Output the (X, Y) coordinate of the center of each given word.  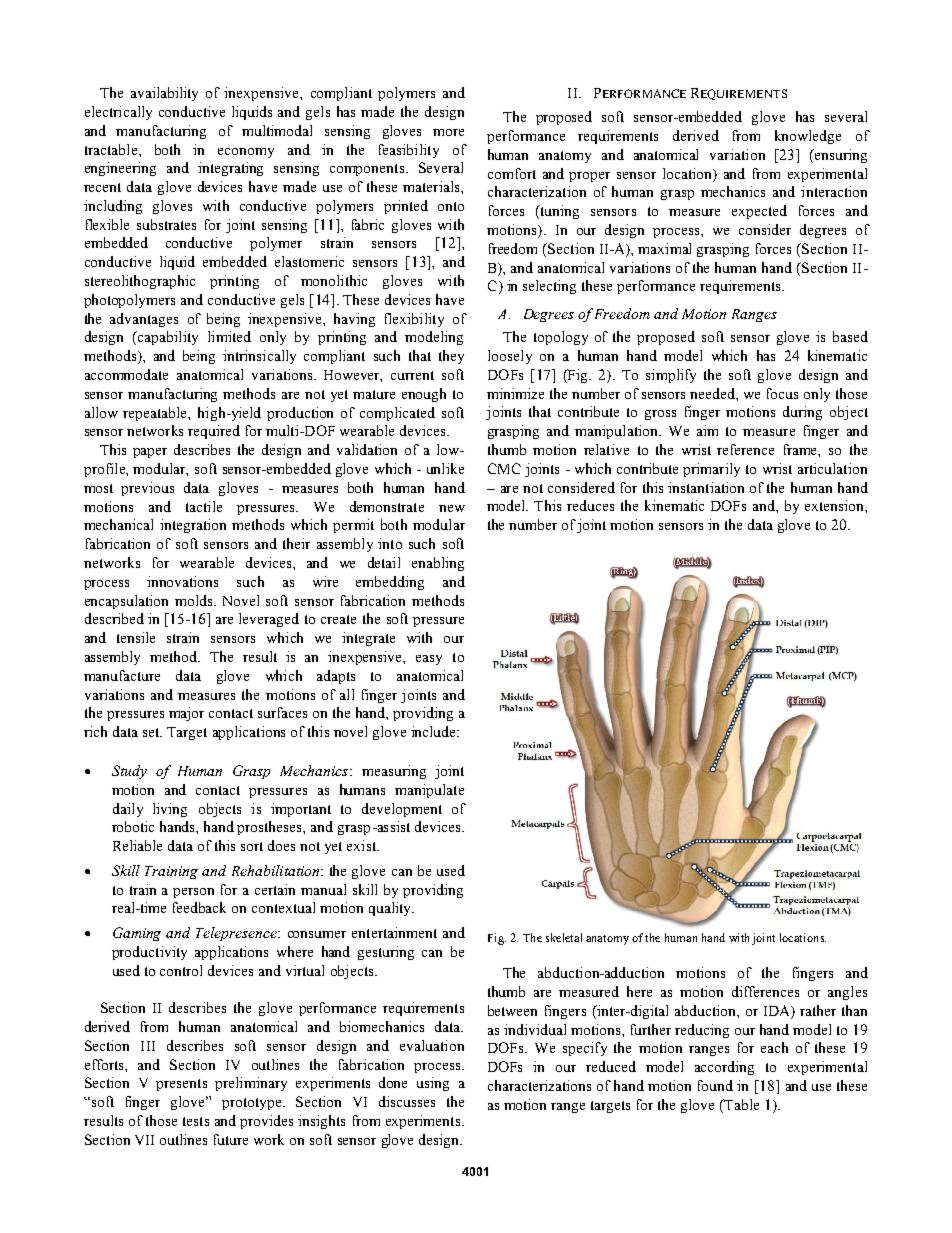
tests (196, 1121)
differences (765, 991)
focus (782, 393)
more (448, 132)
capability (167, 338)
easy (429, 660)
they (451, 357)
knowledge (808, 137)
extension (835, 505)
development (402, 810)
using (433, 1084)
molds (195, 600)
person (193, 893)
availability (164, 94)
